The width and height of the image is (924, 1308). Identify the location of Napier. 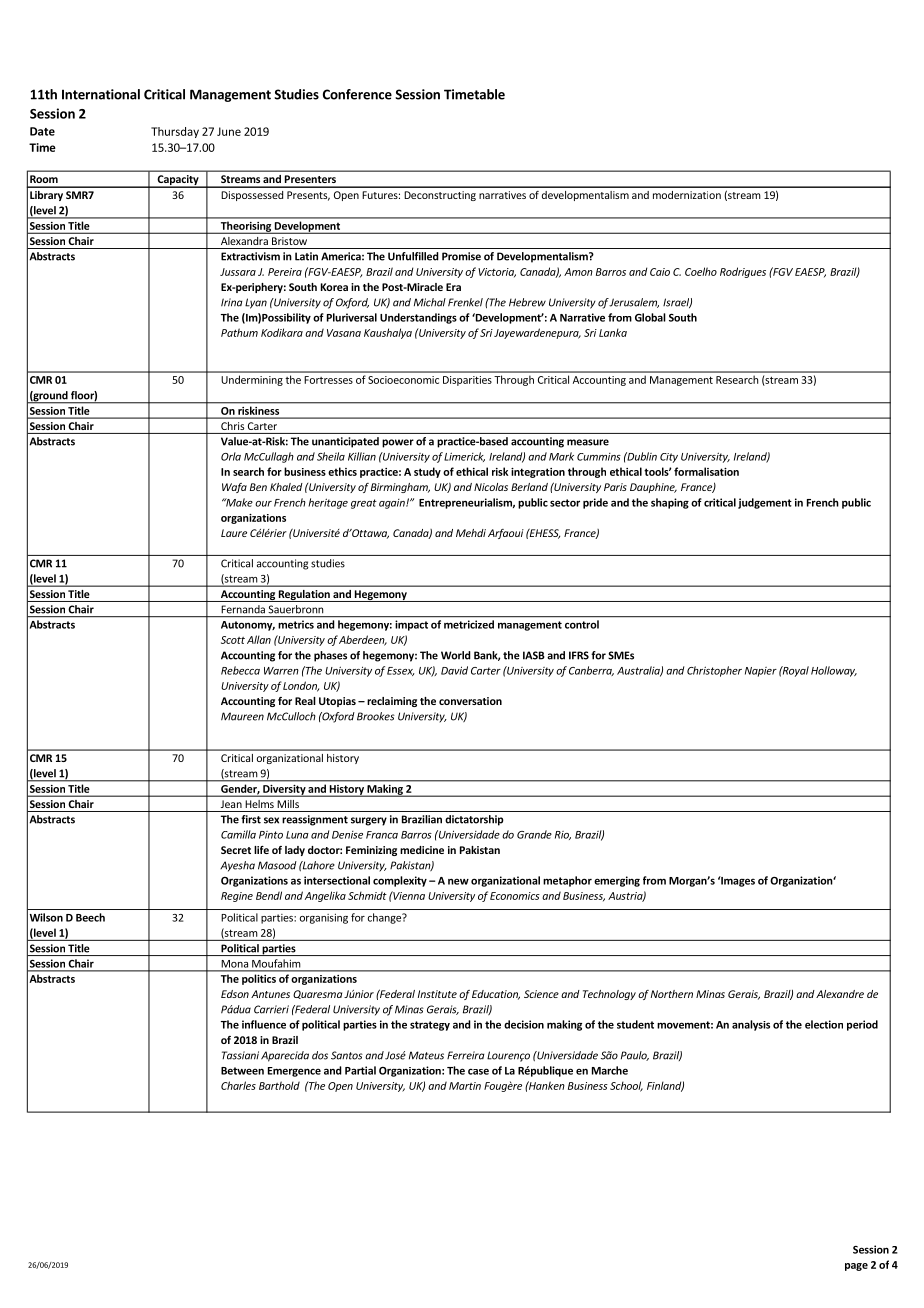
(761, 672).
